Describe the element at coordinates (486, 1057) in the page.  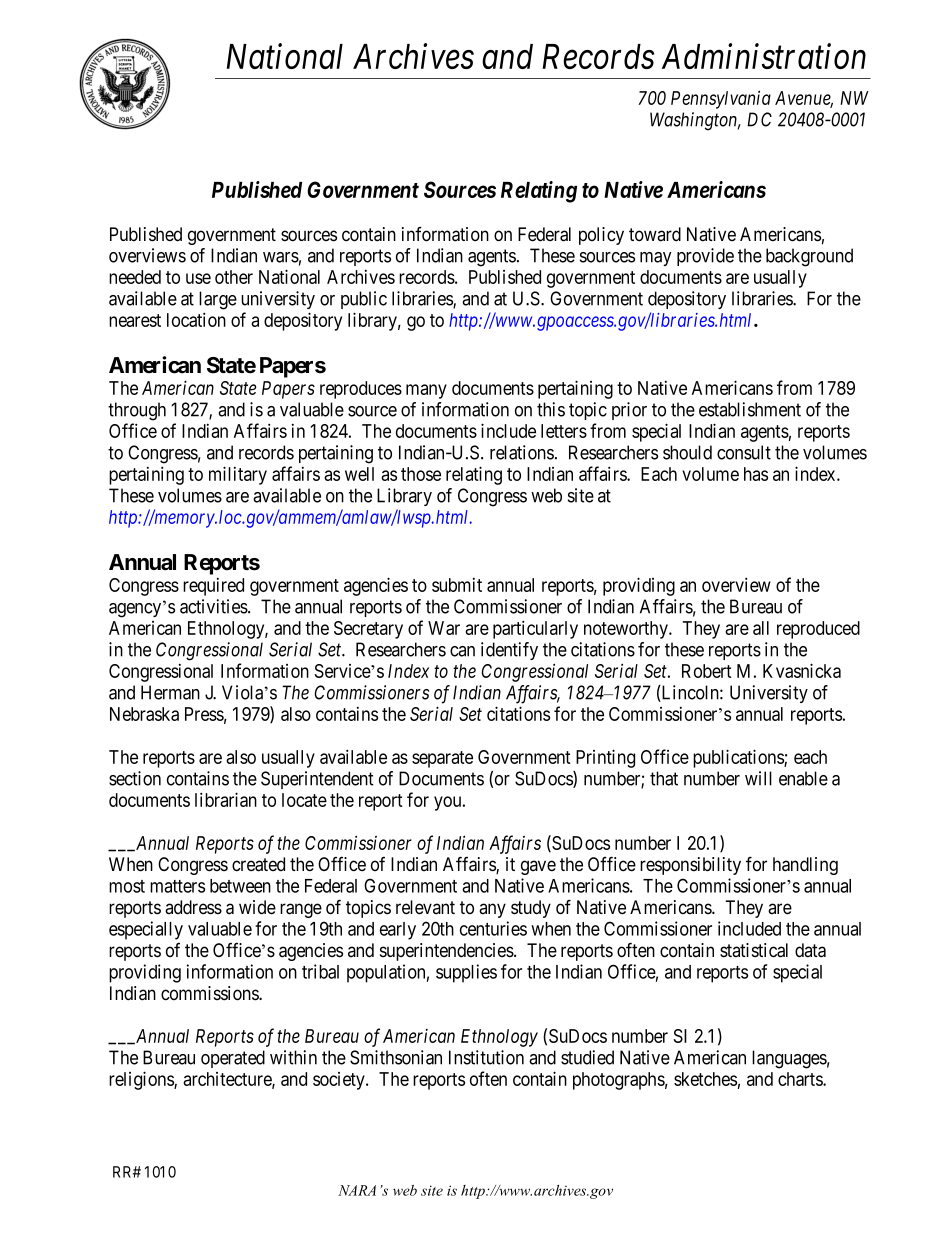
I see `Institution` at that location.
